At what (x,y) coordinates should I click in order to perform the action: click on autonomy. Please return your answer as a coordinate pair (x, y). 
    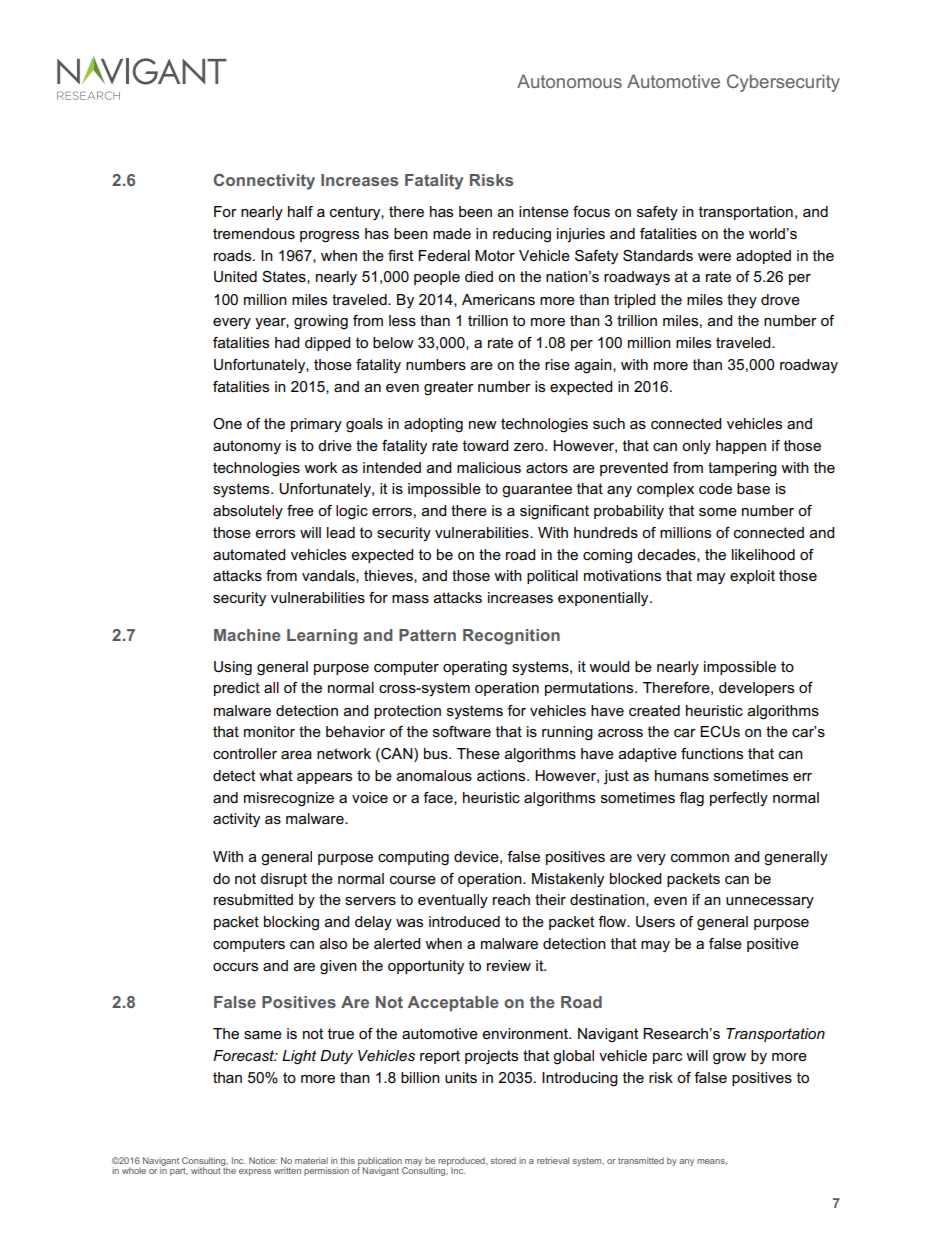
    Looking at the image, I should click on (247, 447).
